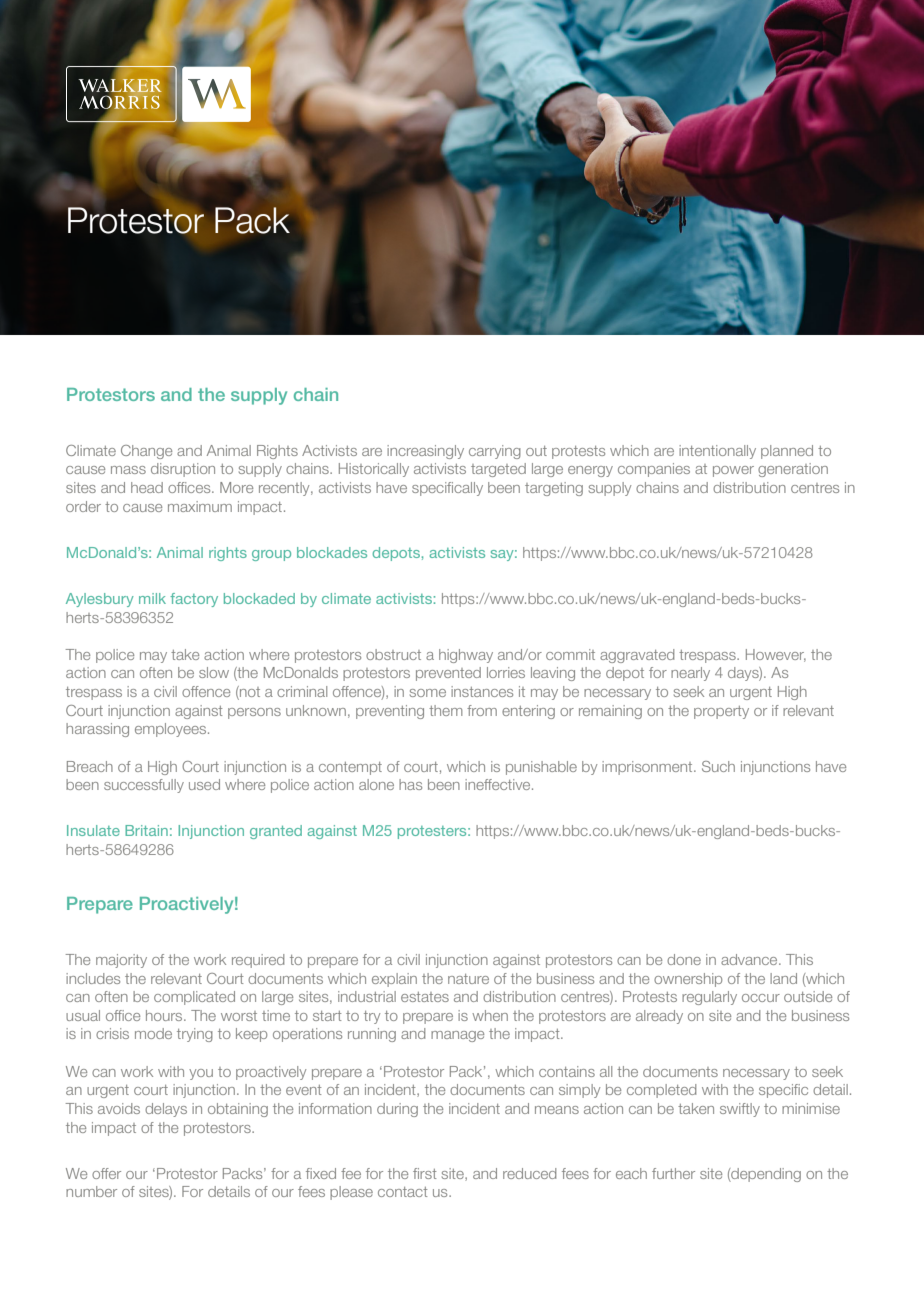 Image resolution: width=924 pixels, height=1308 pixels. What do you see at coordinates (733, 471) in the image?
I see `power` at bounding box center [733, 471].
